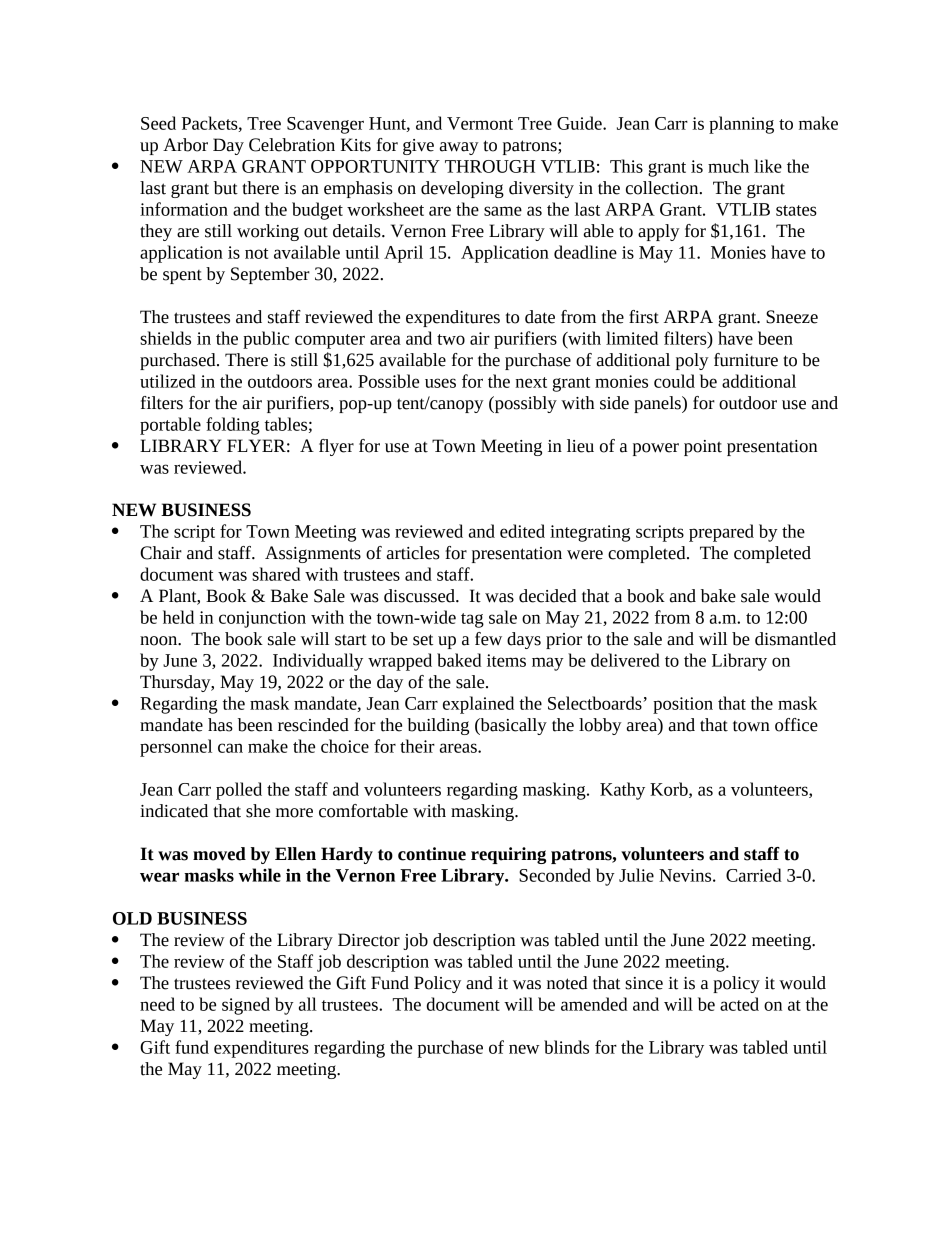  Describe the element at coordinates (266, 340) in the screenshot. I see `public` at that location.
